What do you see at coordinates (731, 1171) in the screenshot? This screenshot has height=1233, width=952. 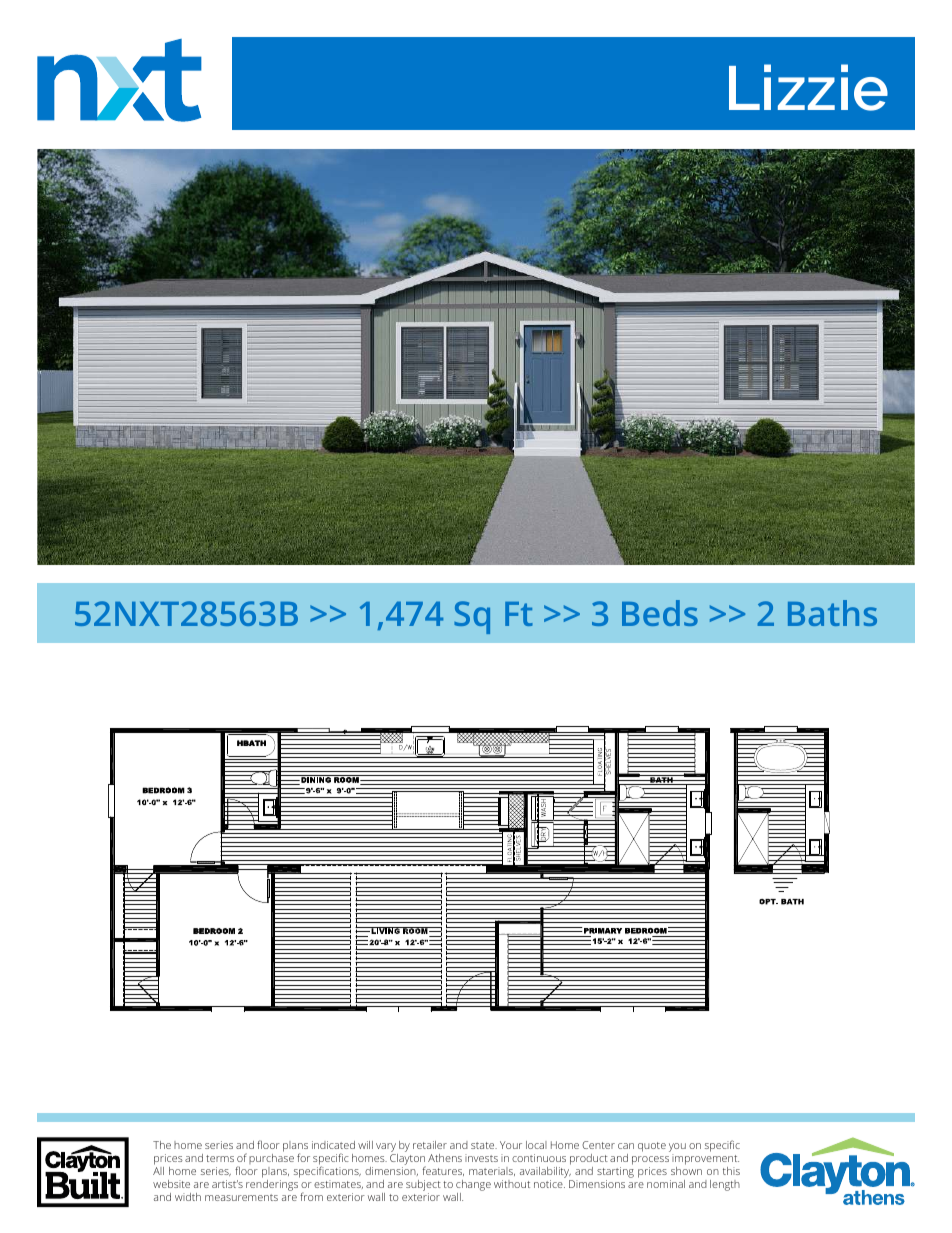 I see `this` at bounding box center [731, 1171].
